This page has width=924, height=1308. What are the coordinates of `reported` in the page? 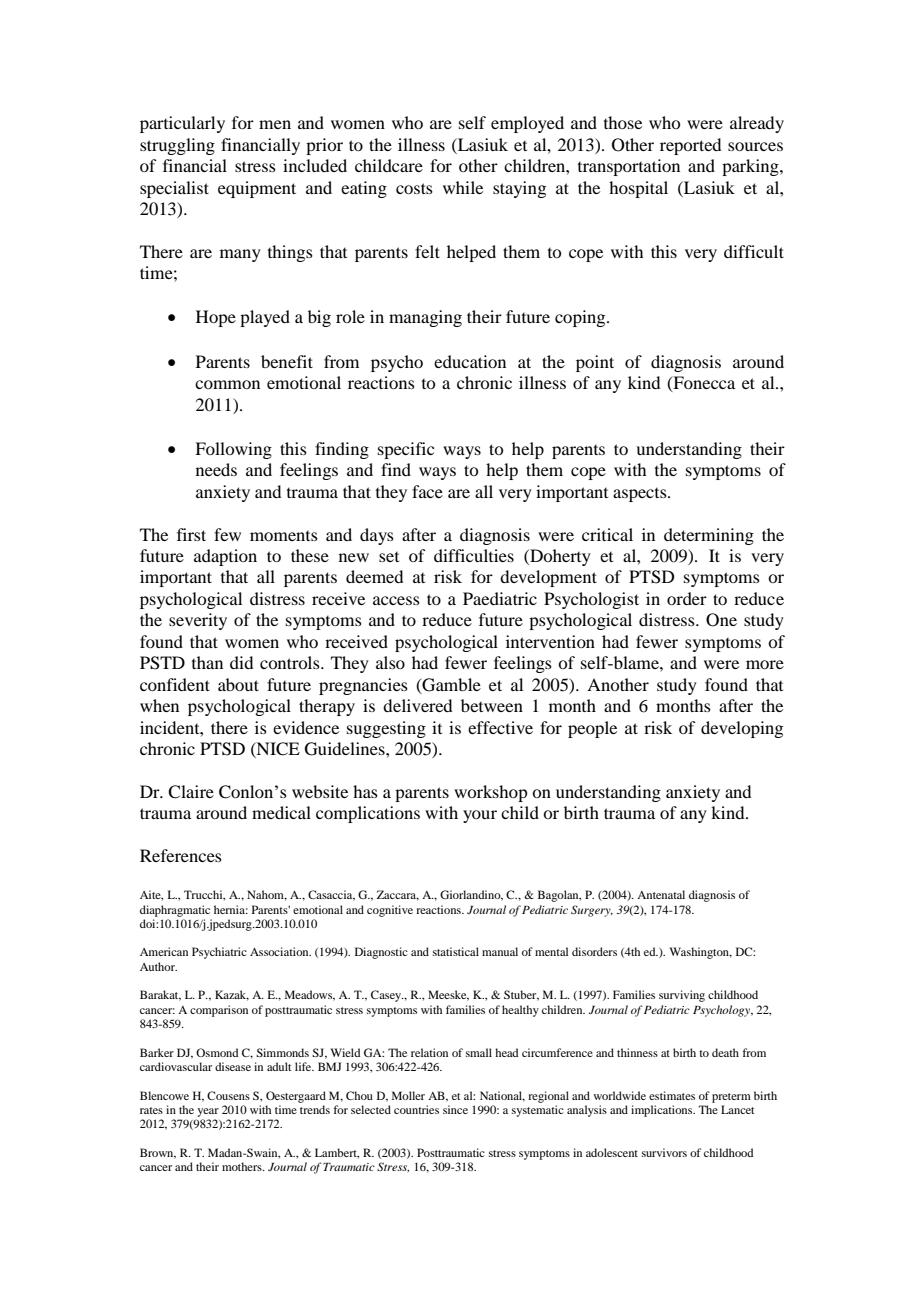 It's located at (690, 146).
